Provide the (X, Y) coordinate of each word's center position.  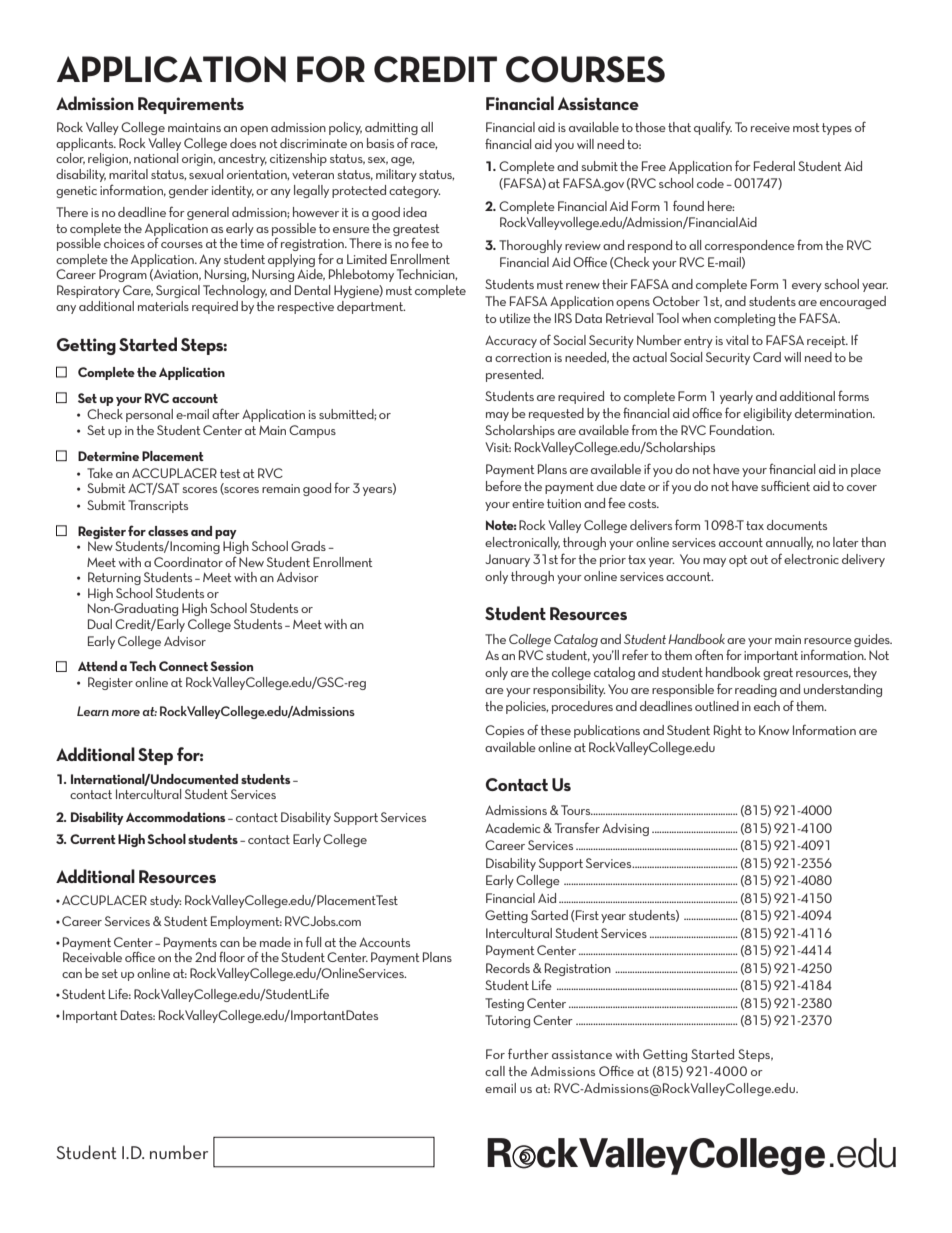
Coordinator (188, 562)
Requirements (191, 105)
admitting (391, 130)
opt (738, 561)
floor (232, 956)
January (507, 560)
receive (770, 127)
